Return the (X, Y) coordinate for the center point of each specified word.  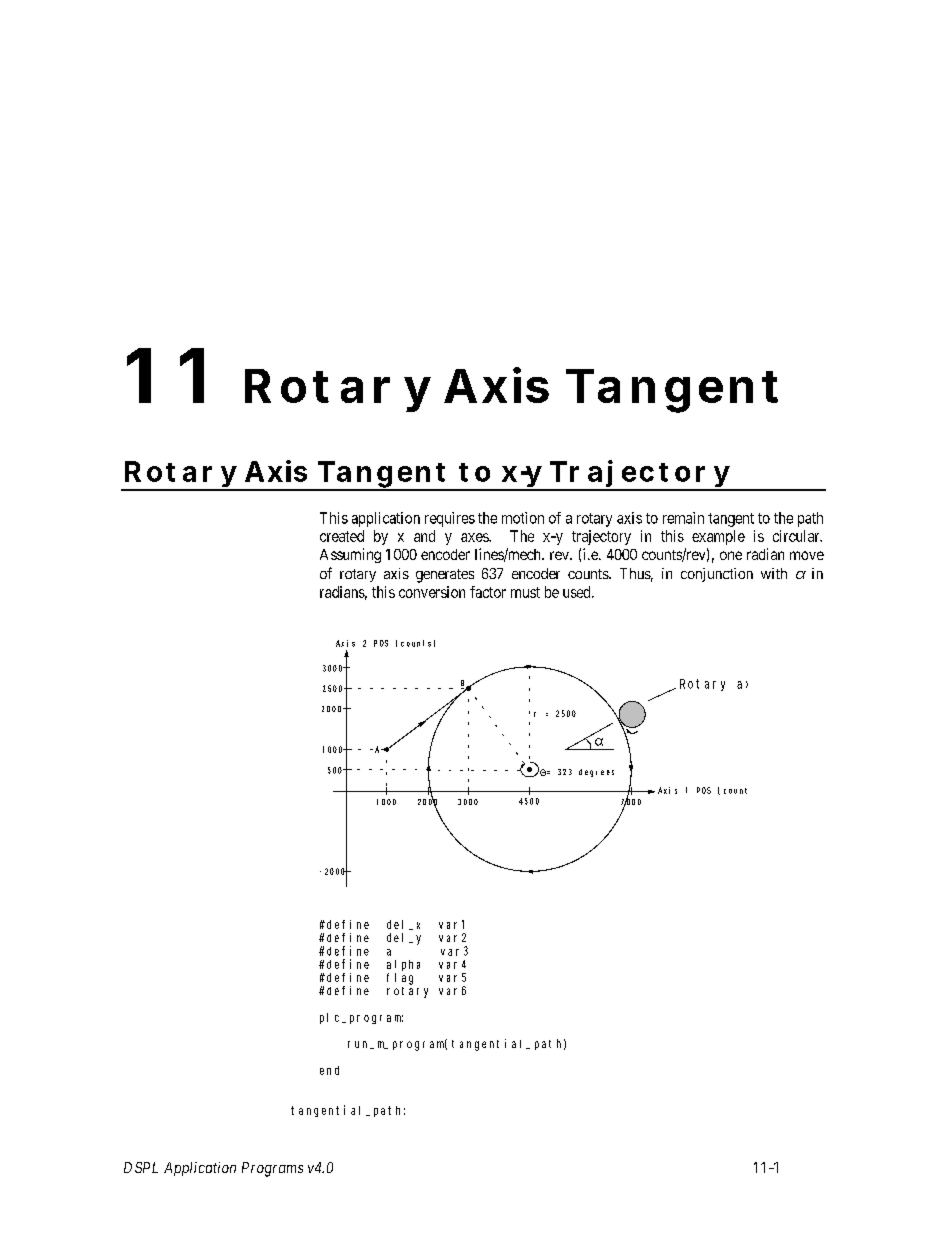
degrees (596, 773)
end (329, 1070)
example (718, 537)
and (424, 536)
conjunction (717, 575)
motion (523, 518)
